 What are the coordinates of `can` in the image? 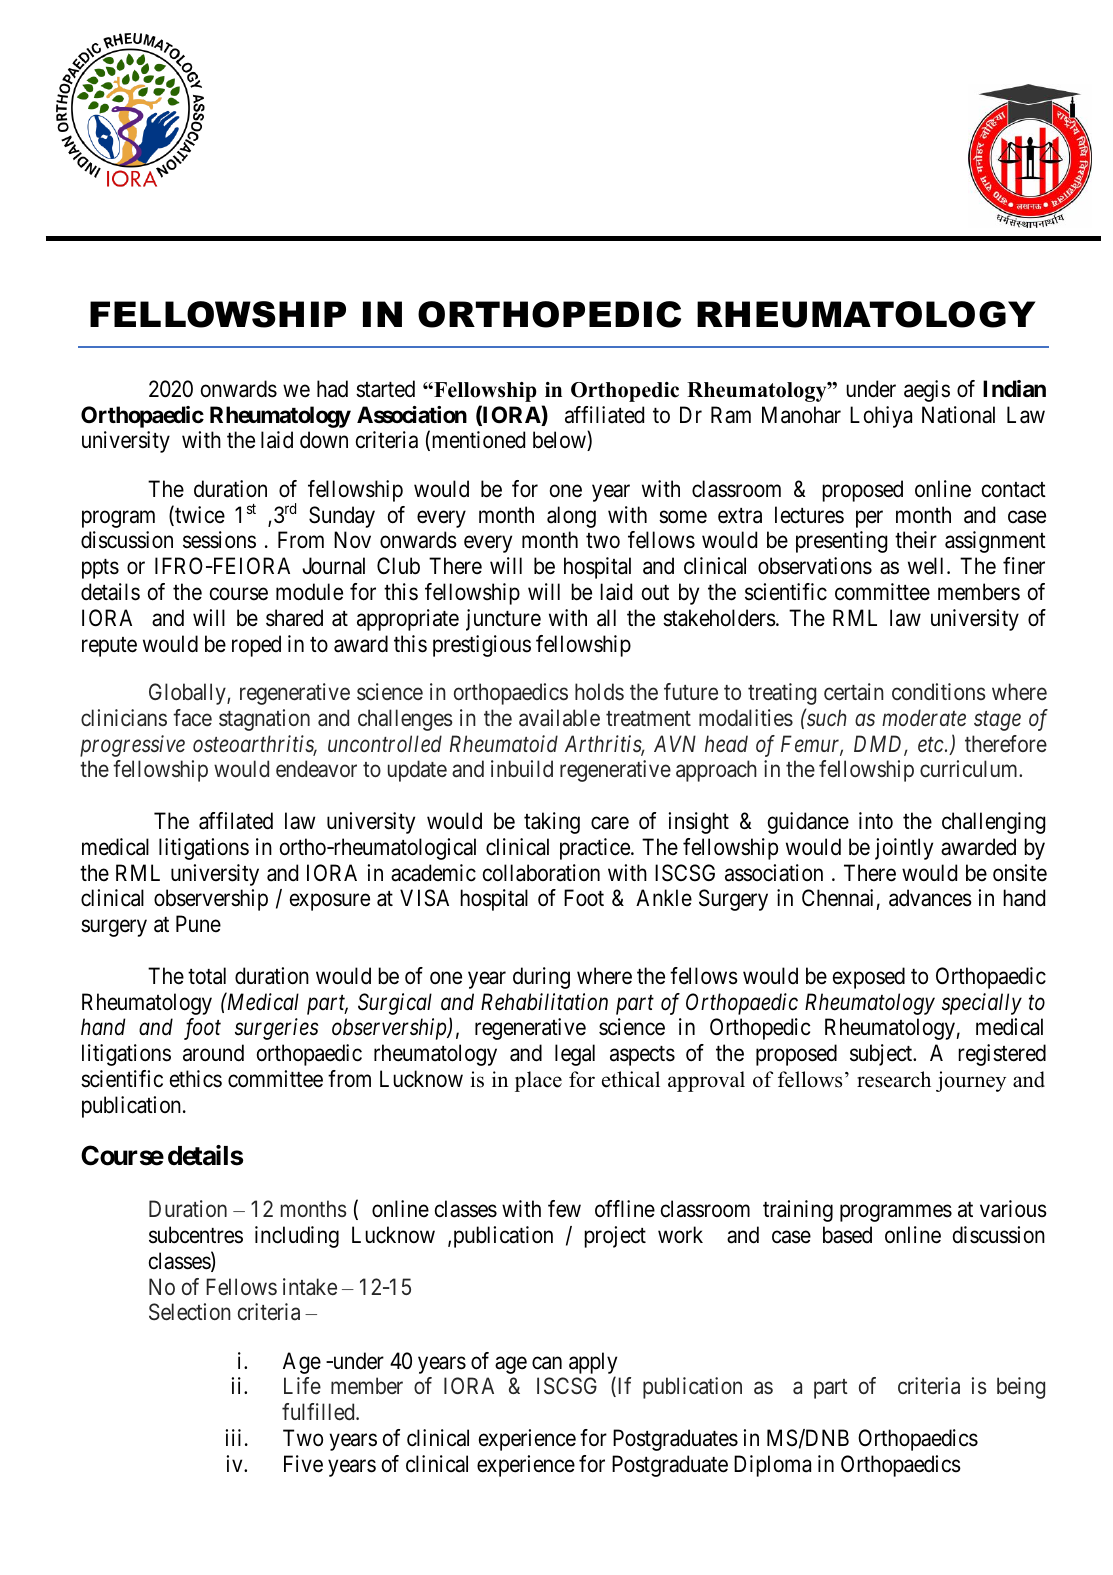 It's located at (547, 1363).
